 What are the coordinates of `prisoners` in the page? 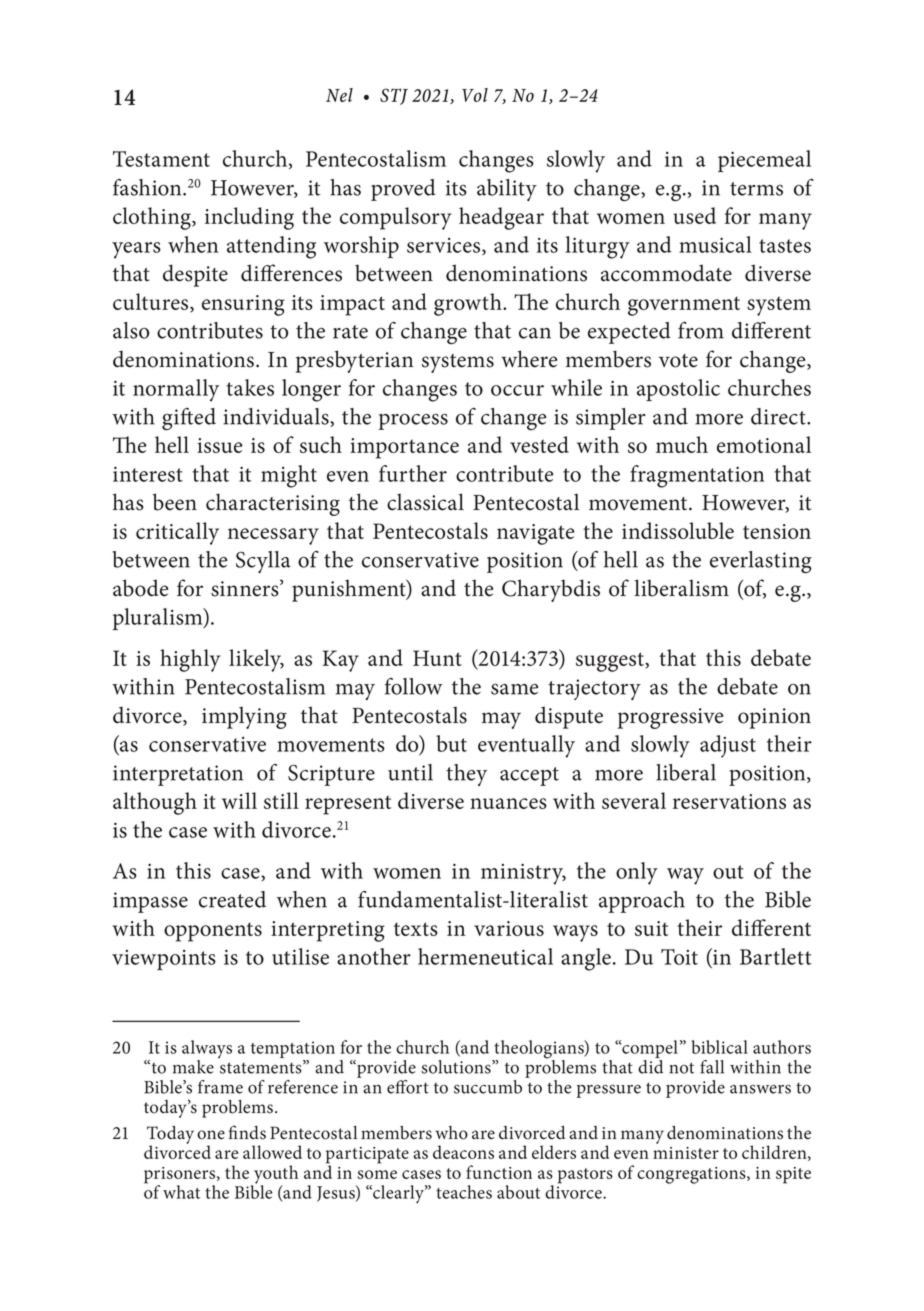 It's located at (181, 1176).
